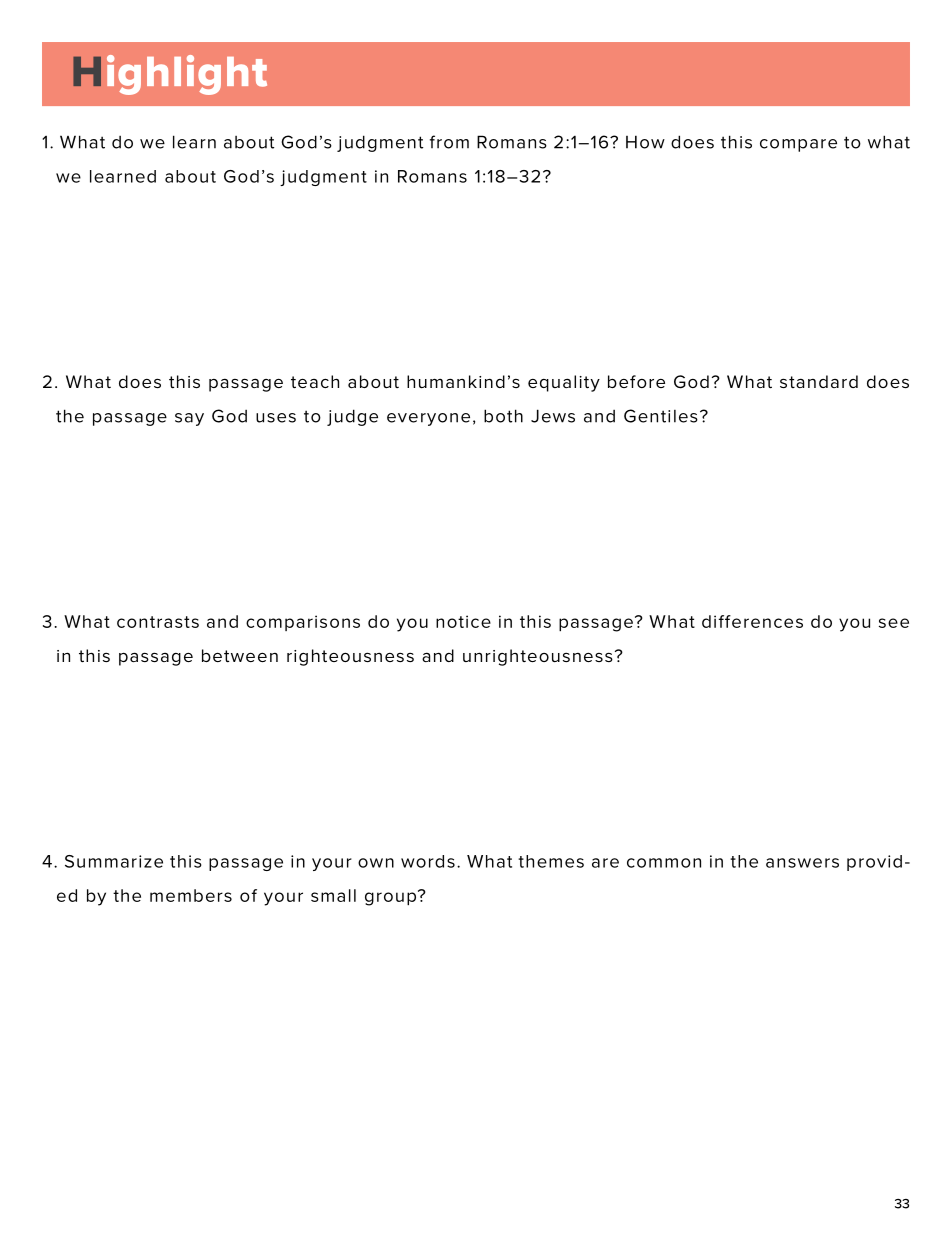 This page has width=952, height=1233. Describe the element at coordinates (170, 75) in the page. I see `Highlight` at that location.
